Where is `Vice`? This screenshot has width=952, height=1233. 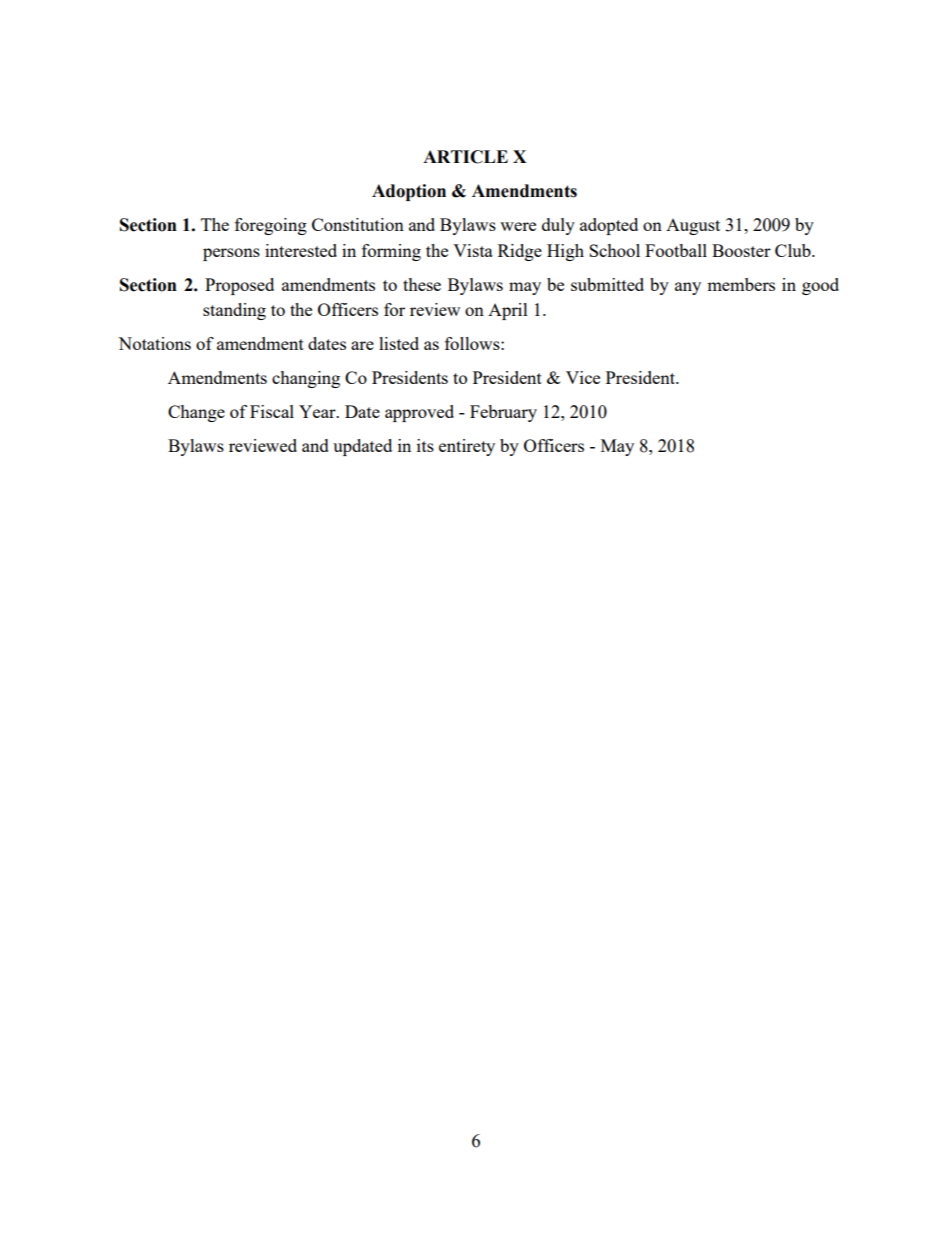 Vice is located at coordinates (583, 377).
